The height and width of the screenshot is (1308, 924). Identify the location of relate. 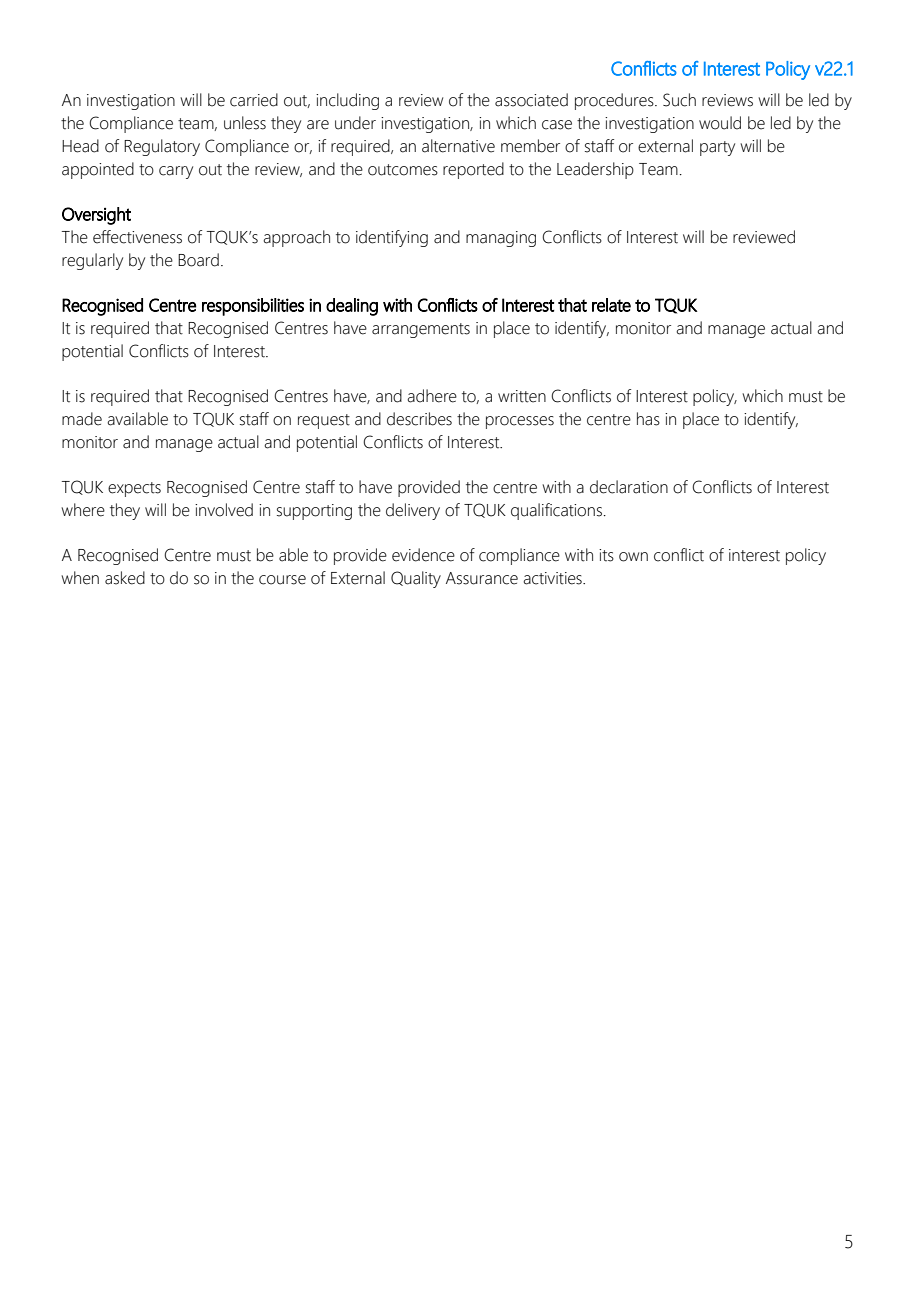
(611, 305).
